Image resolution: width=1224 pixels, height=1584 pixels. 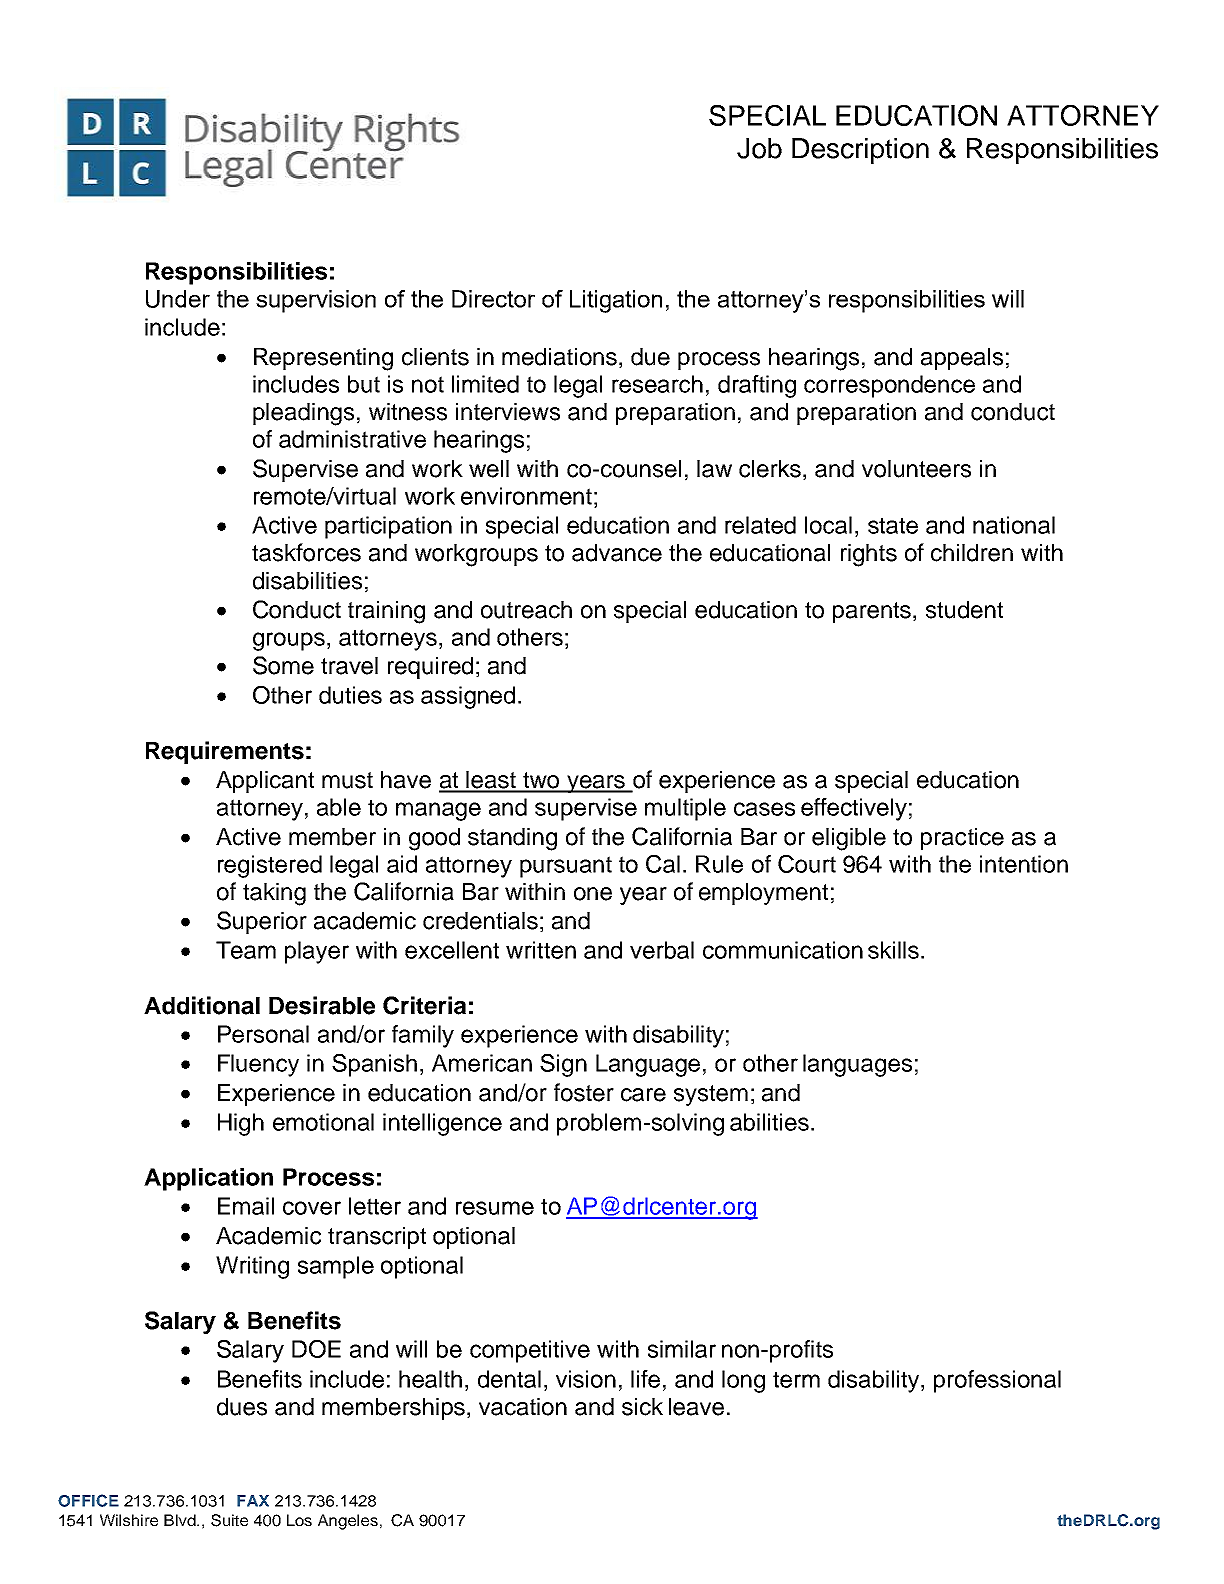 I want to click on practice, so click(x=962, y=839).
